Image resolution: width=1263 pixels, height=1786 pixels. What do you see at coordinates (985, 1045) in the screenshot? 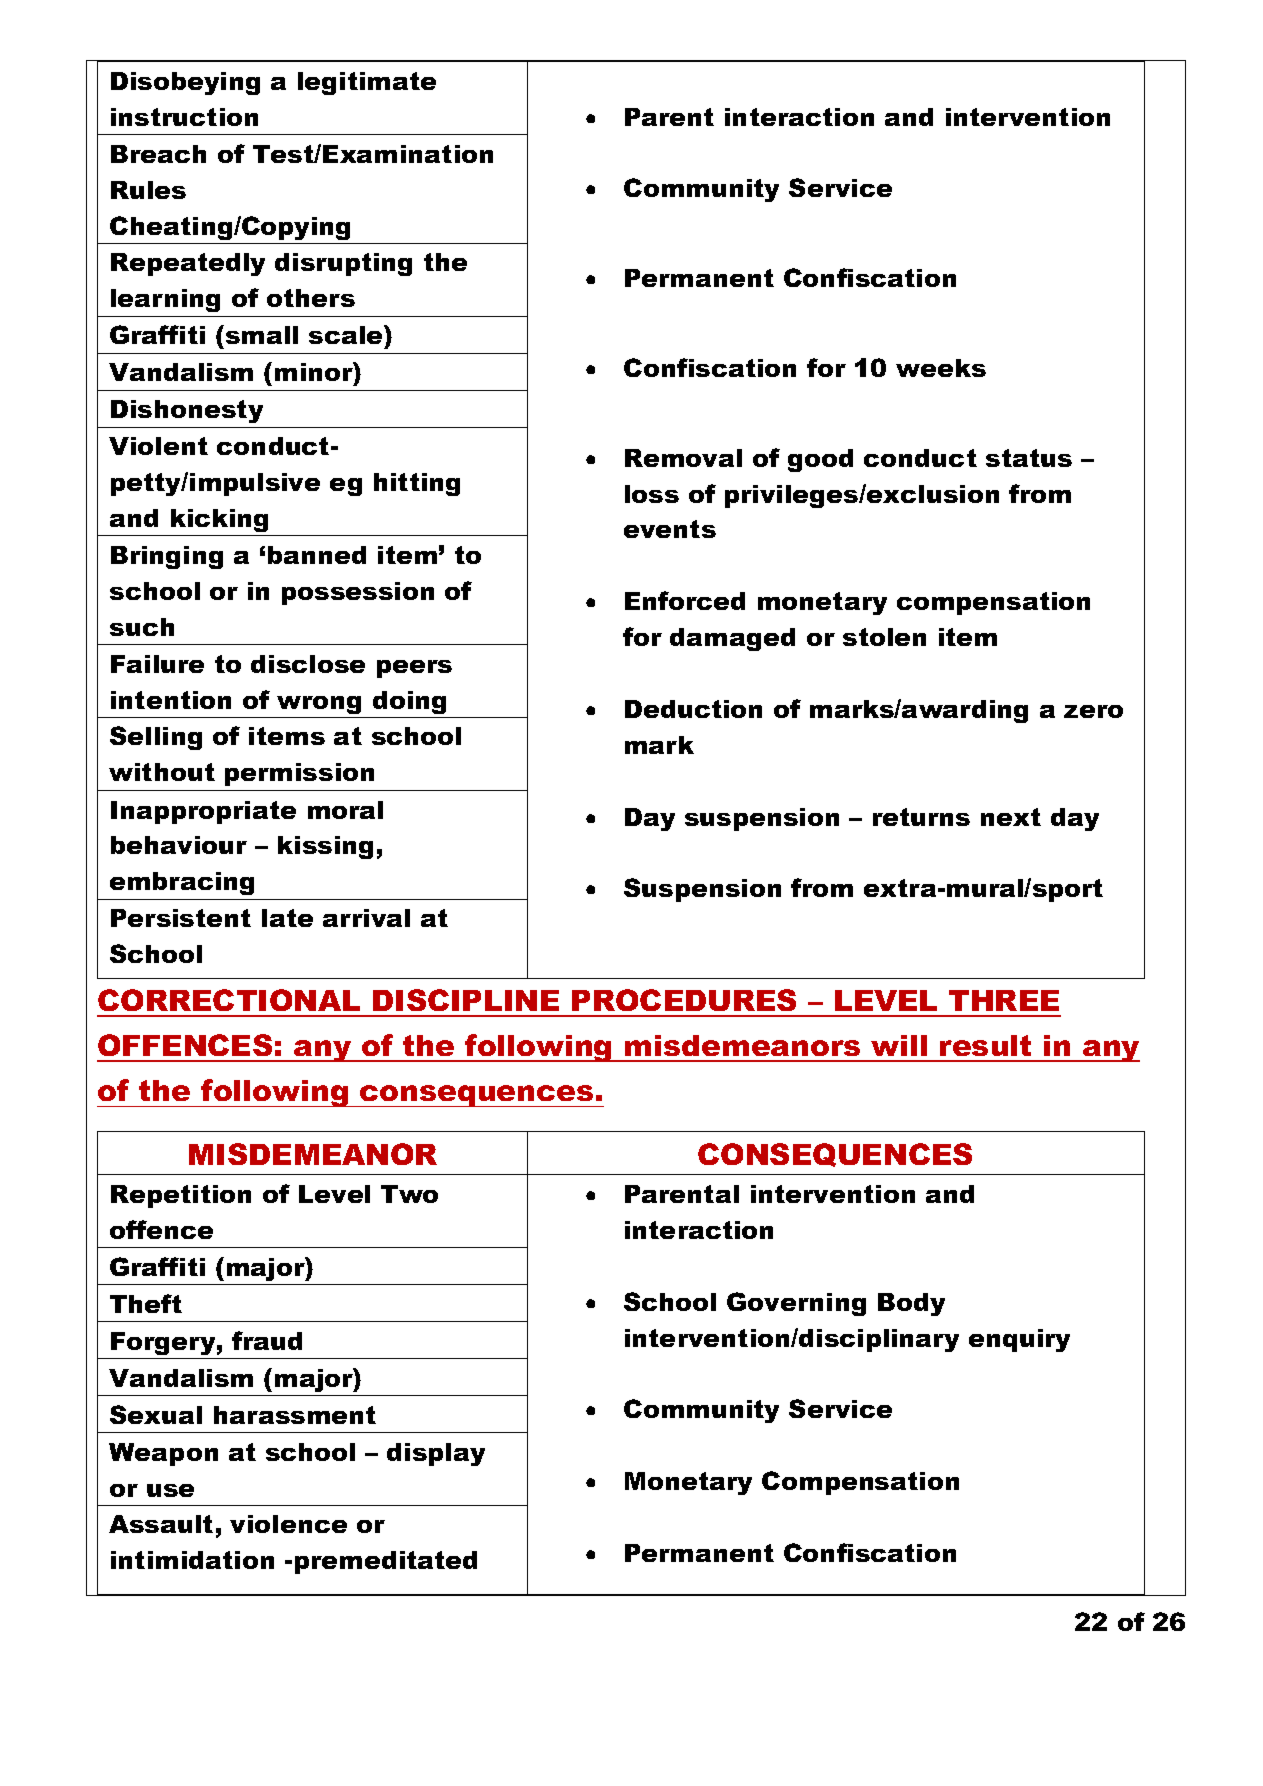
I see `result` at bounding box center [985, 1045].
